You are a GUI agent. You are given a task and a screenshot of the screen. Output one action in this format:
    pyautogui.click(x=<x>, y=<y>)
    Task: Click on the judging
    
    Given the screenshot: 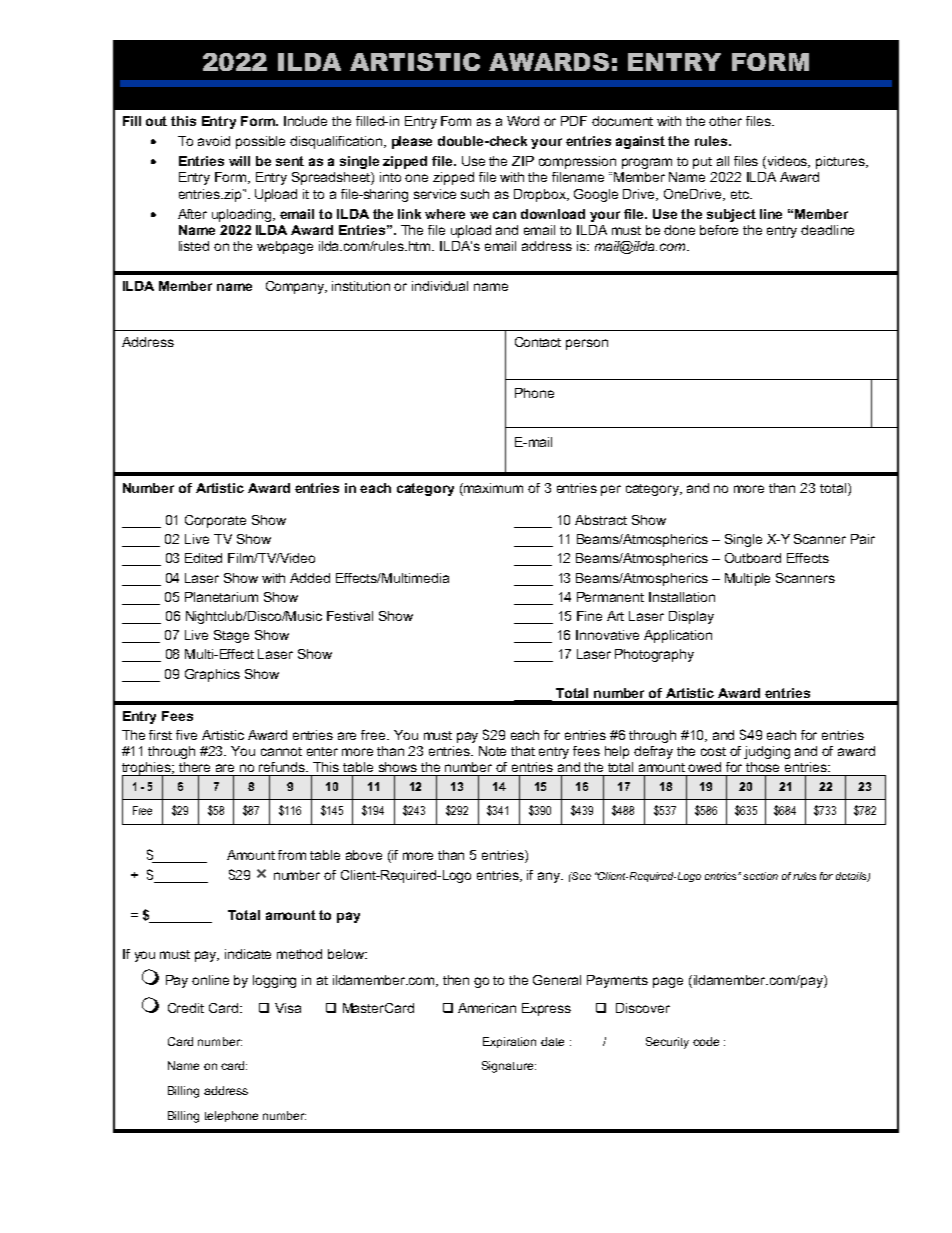 What is the action you would take?
    pyautogui.click(x=767, y=752)
